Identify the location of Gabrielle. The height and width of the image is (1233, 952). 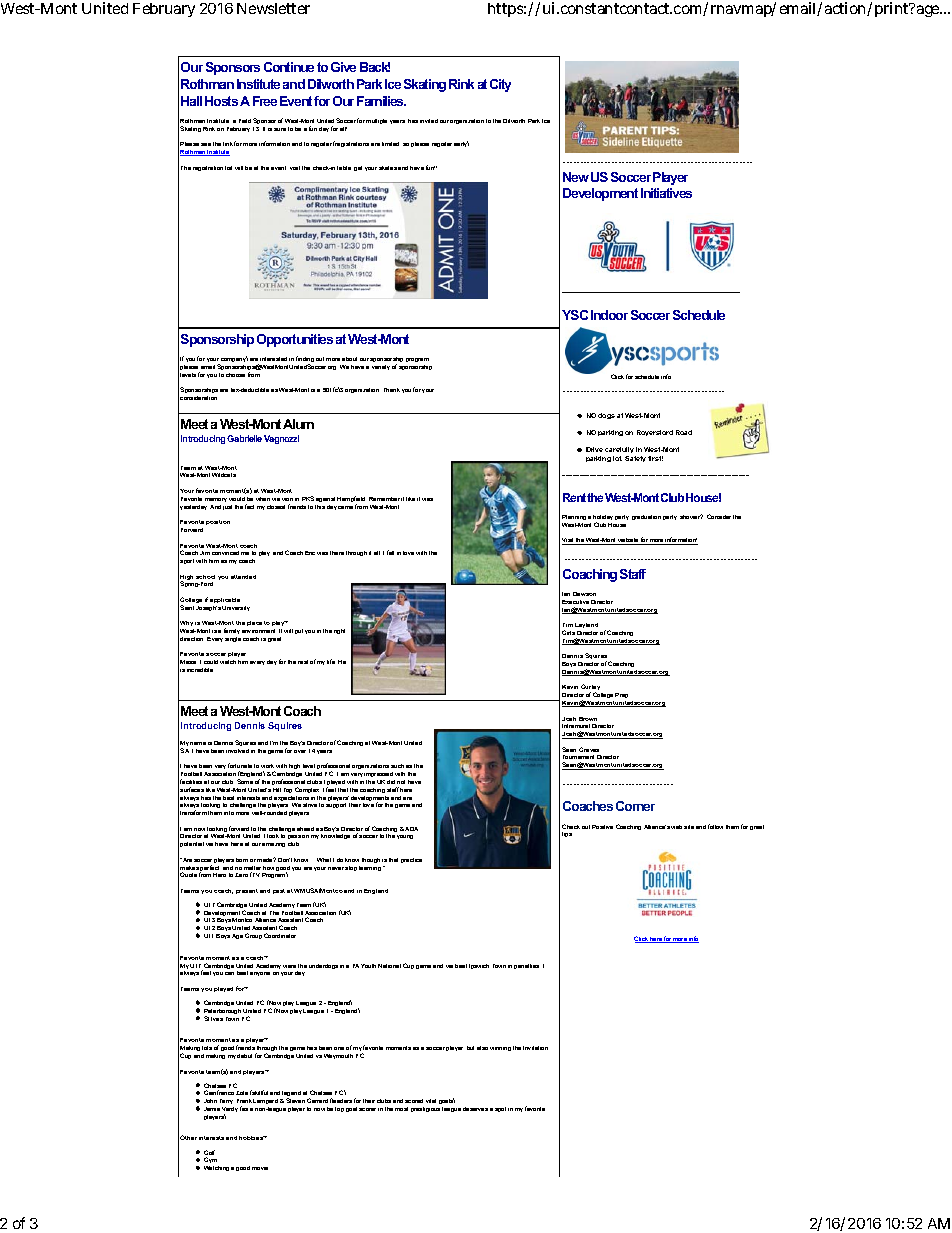
(244, 438).
